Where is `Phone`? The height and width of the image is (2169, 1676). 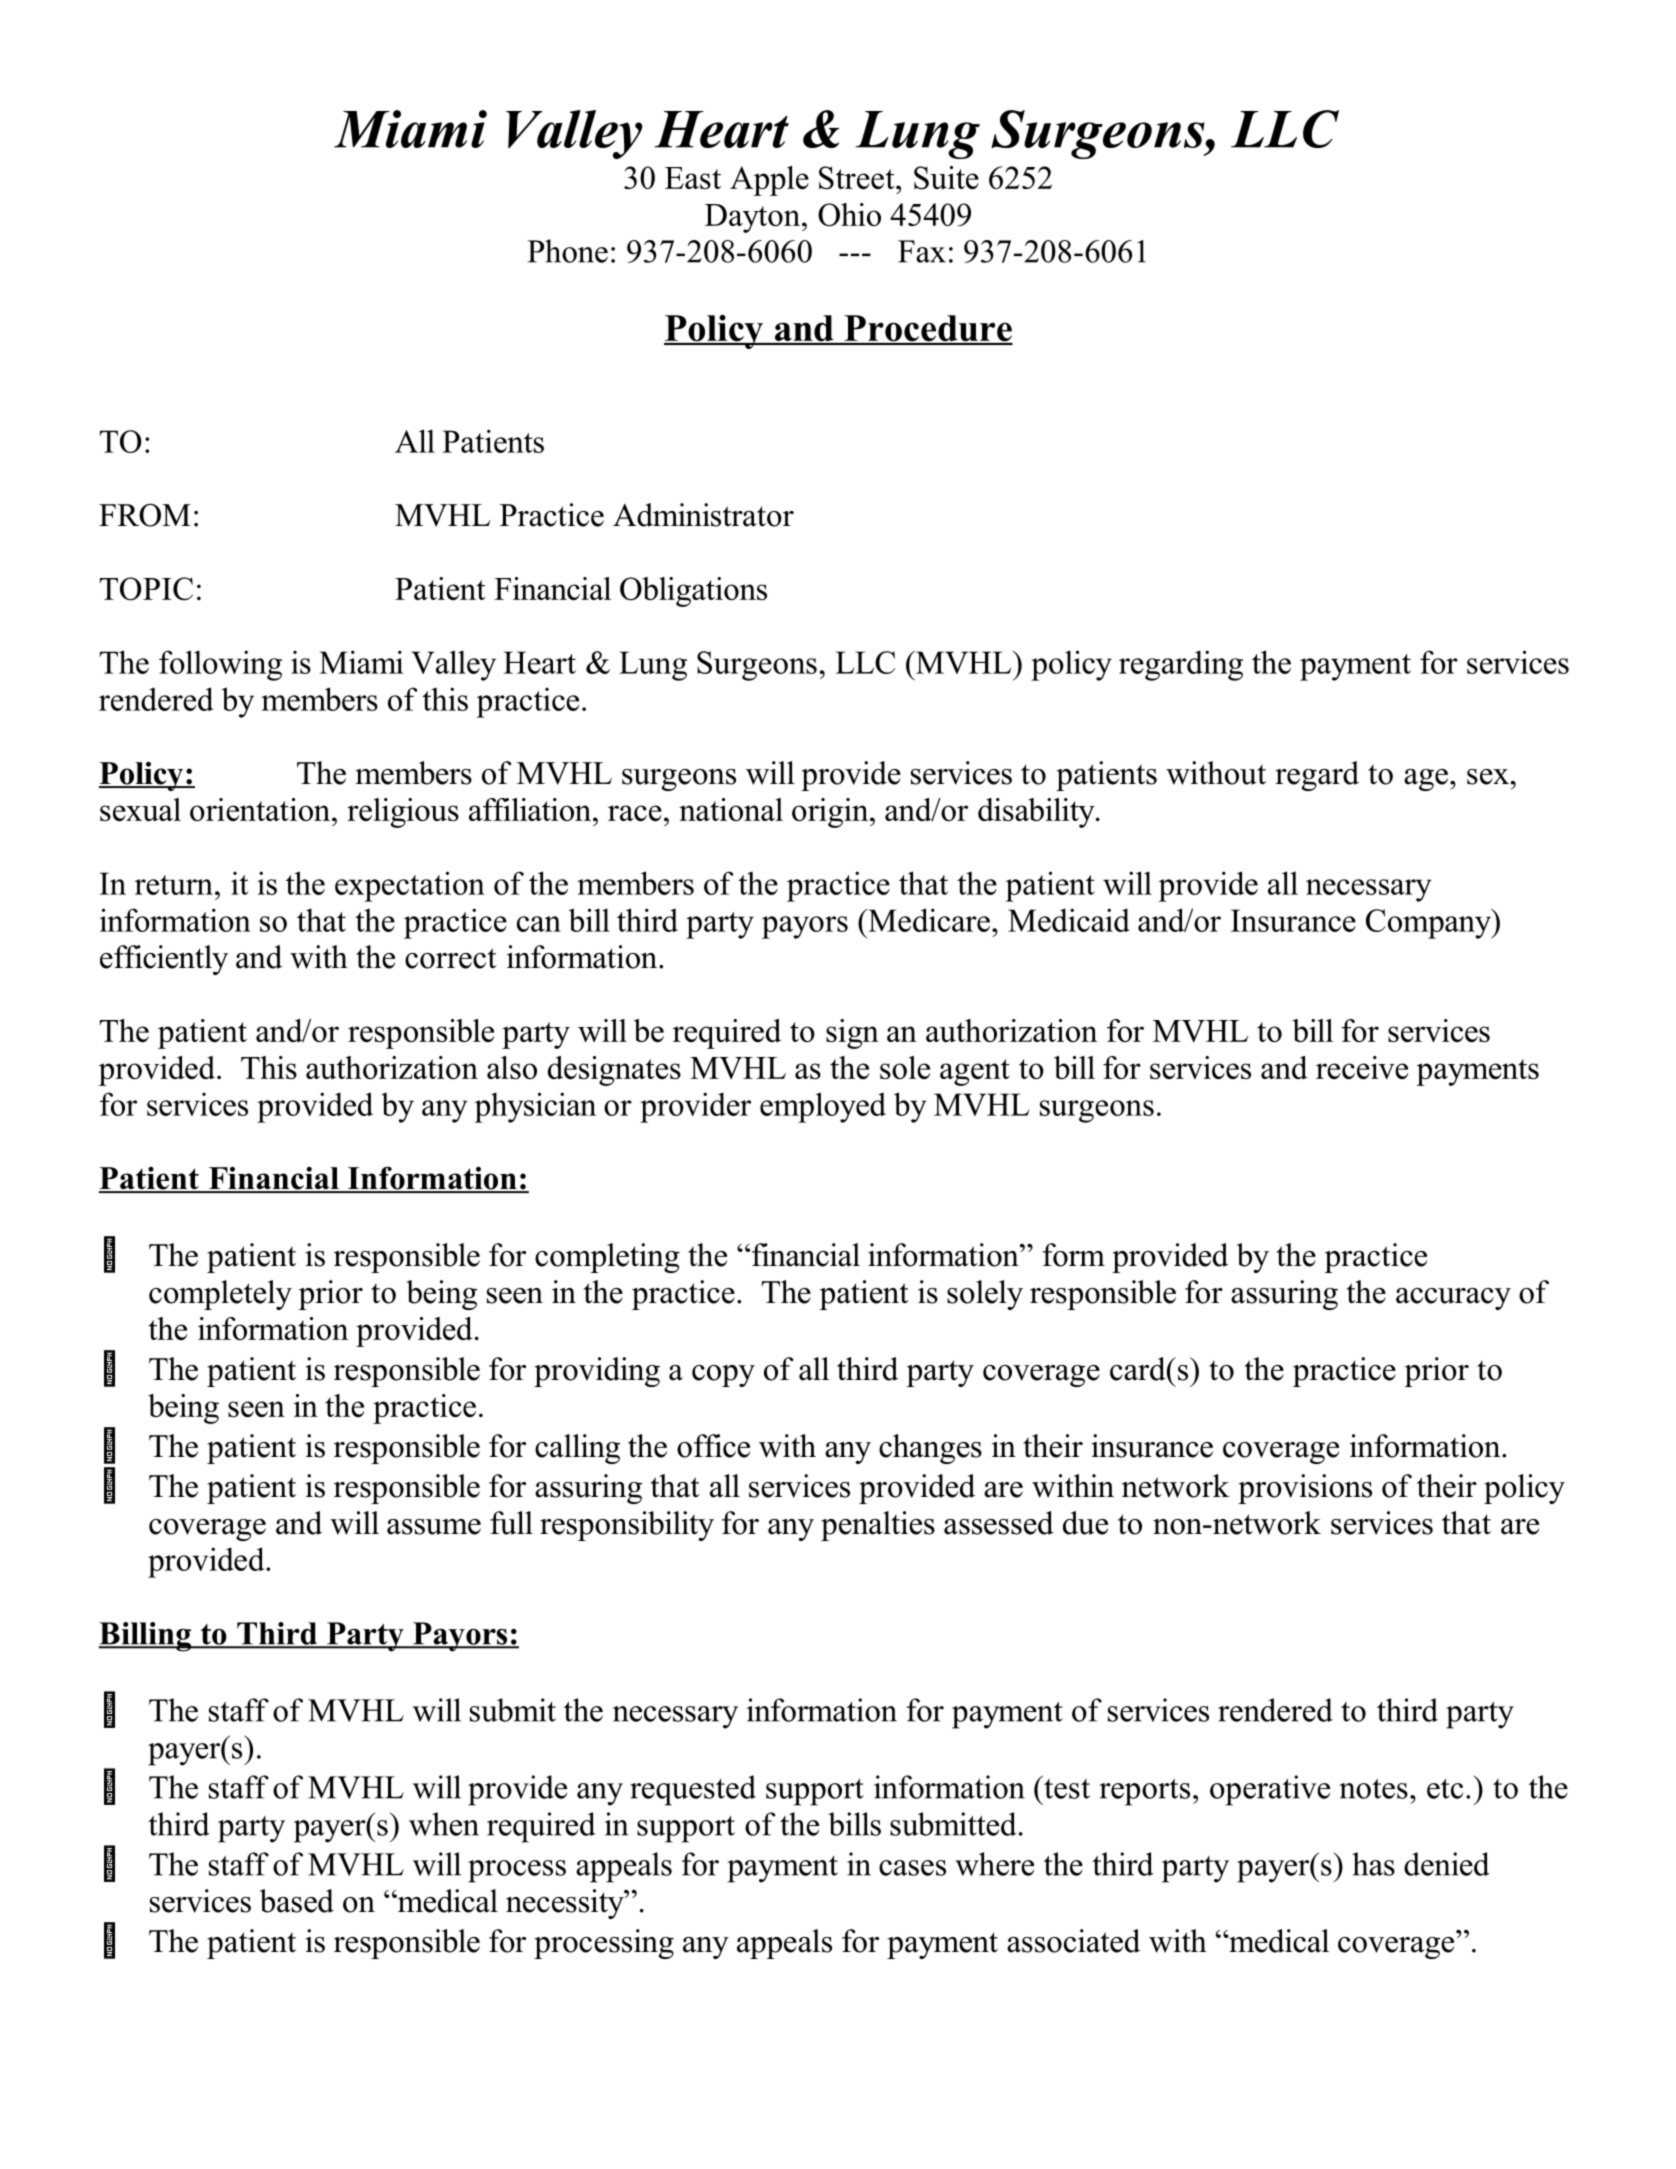
Phone is located at coordinates (567, 251).
